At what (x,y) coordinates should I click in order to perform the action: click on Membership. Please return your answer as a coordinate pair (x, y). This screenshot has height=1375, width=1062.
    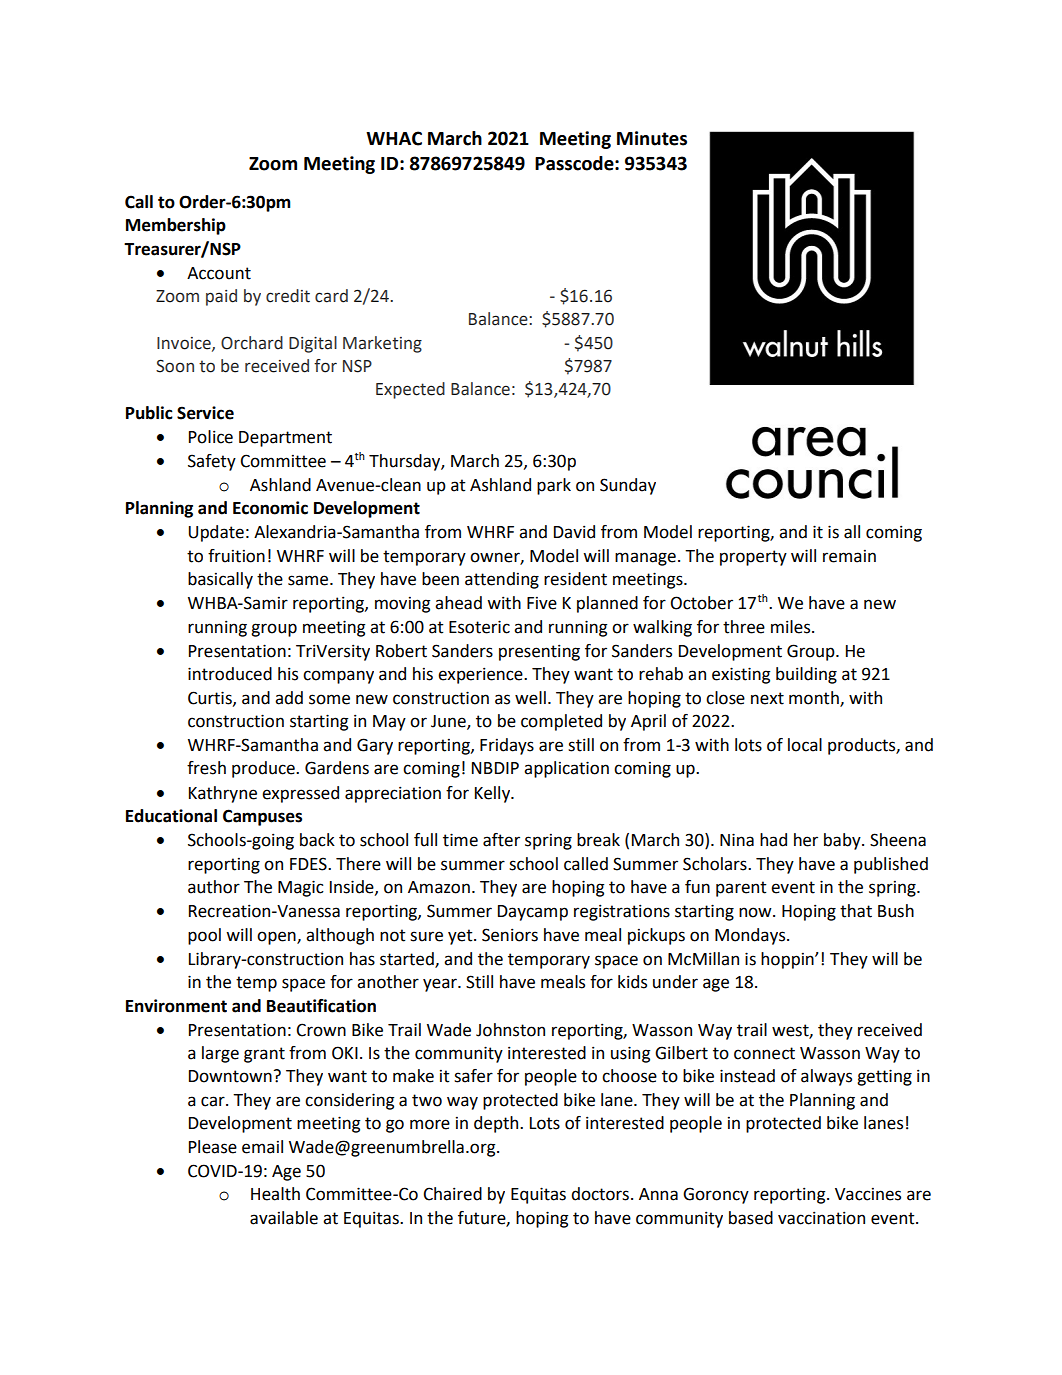
    Looking at the image, I should click on (176, 226).
